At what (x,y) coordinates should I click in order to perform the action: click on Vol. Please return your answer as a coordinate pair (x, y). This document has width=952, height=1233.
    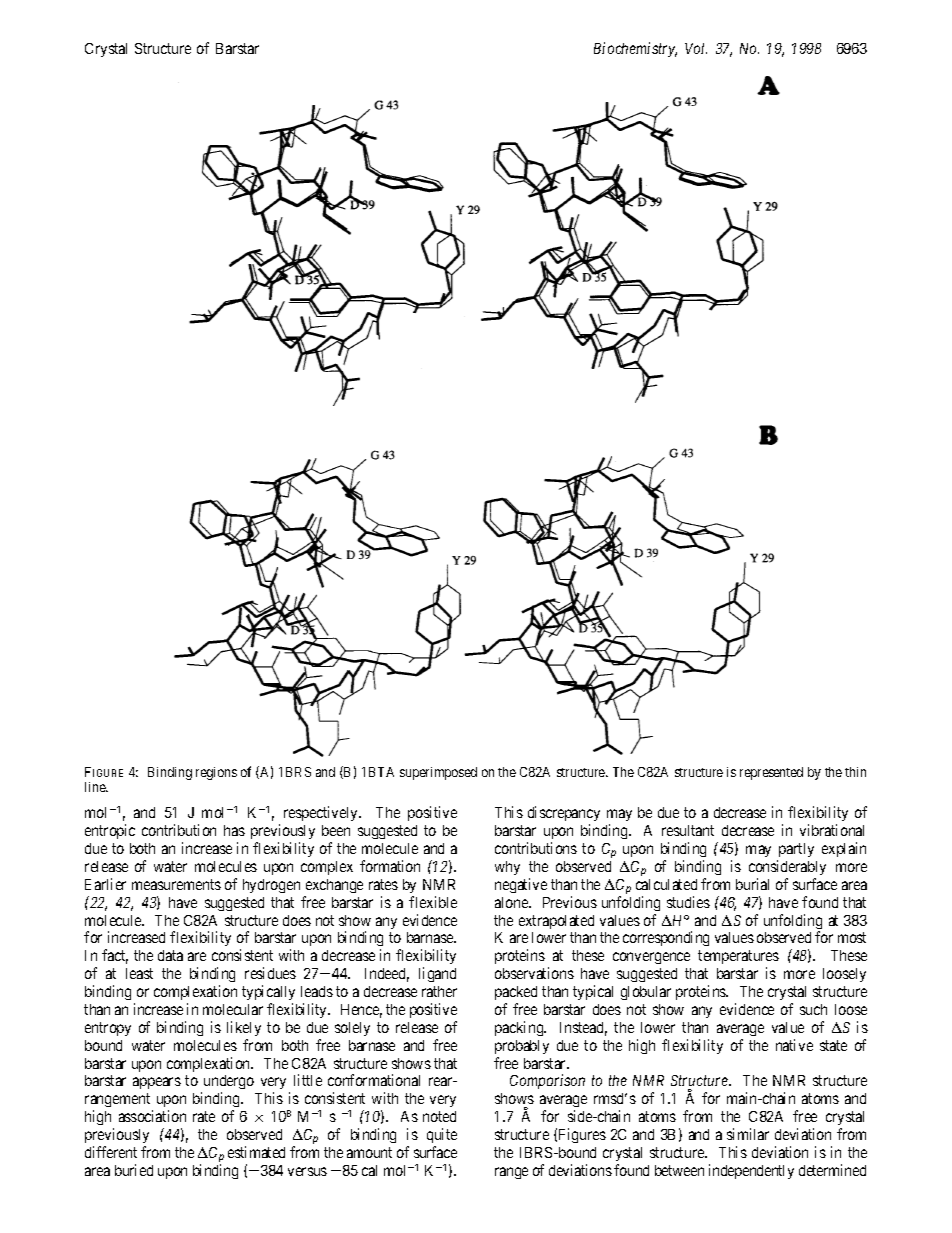
    Looking at the image, I should click on (696, 48).
